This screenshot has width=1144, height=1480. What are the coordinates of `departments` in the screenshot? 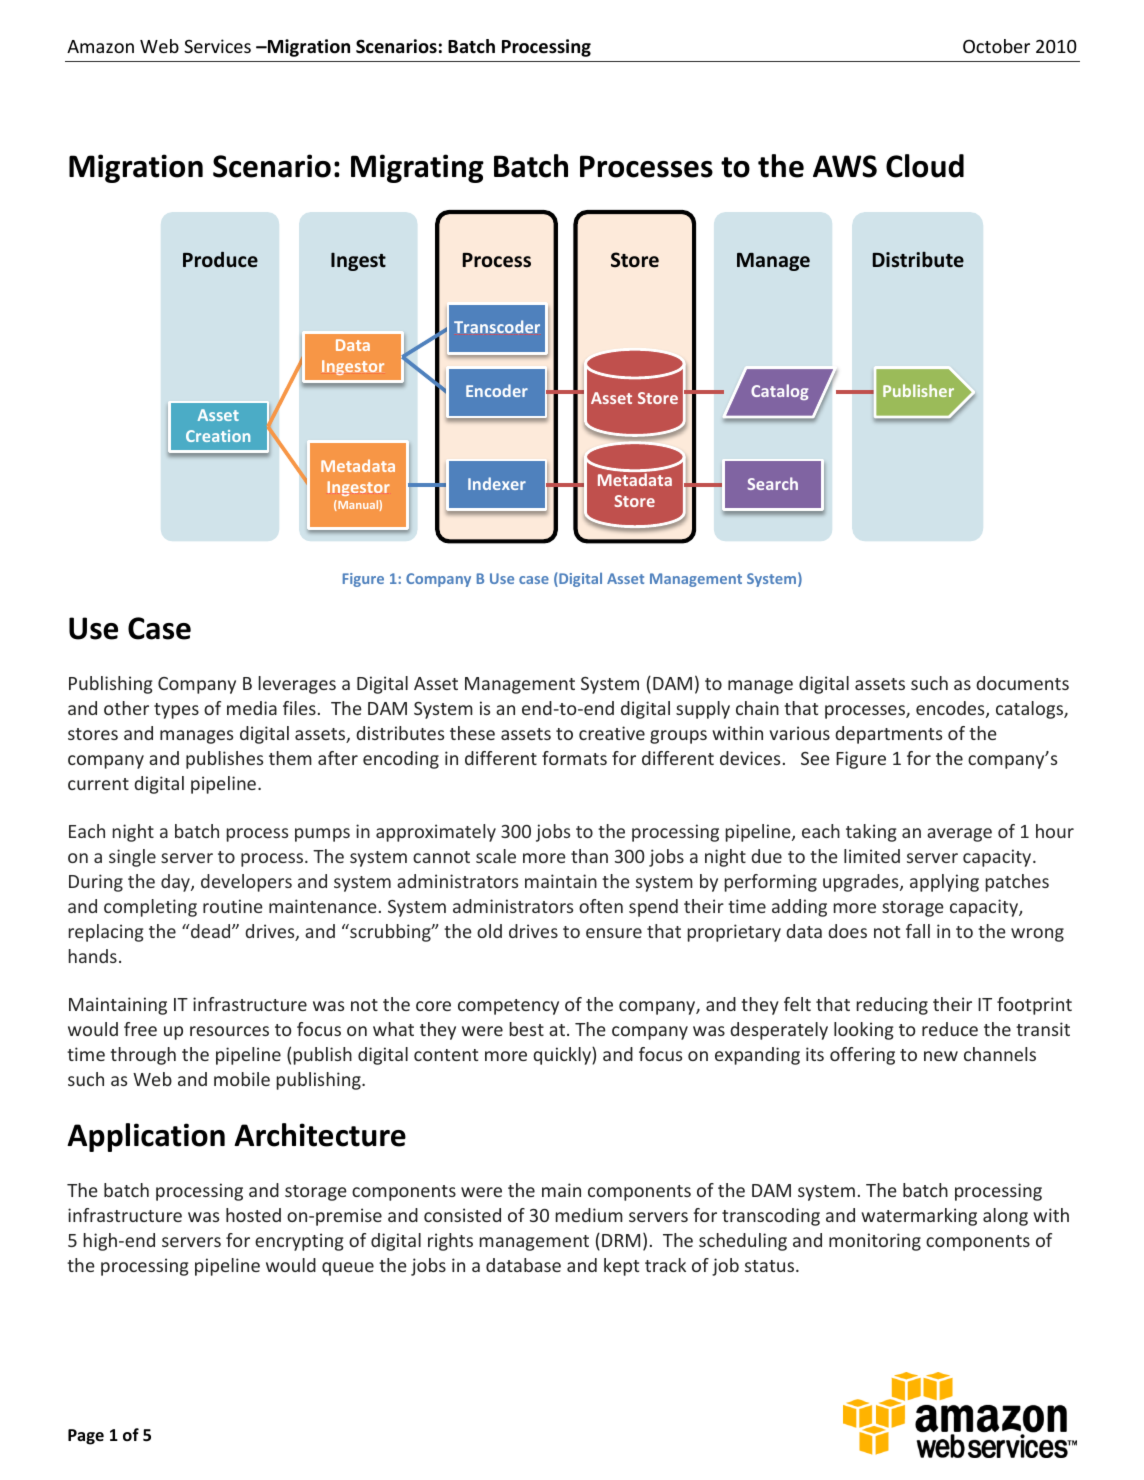 It's located at (888, 735).
